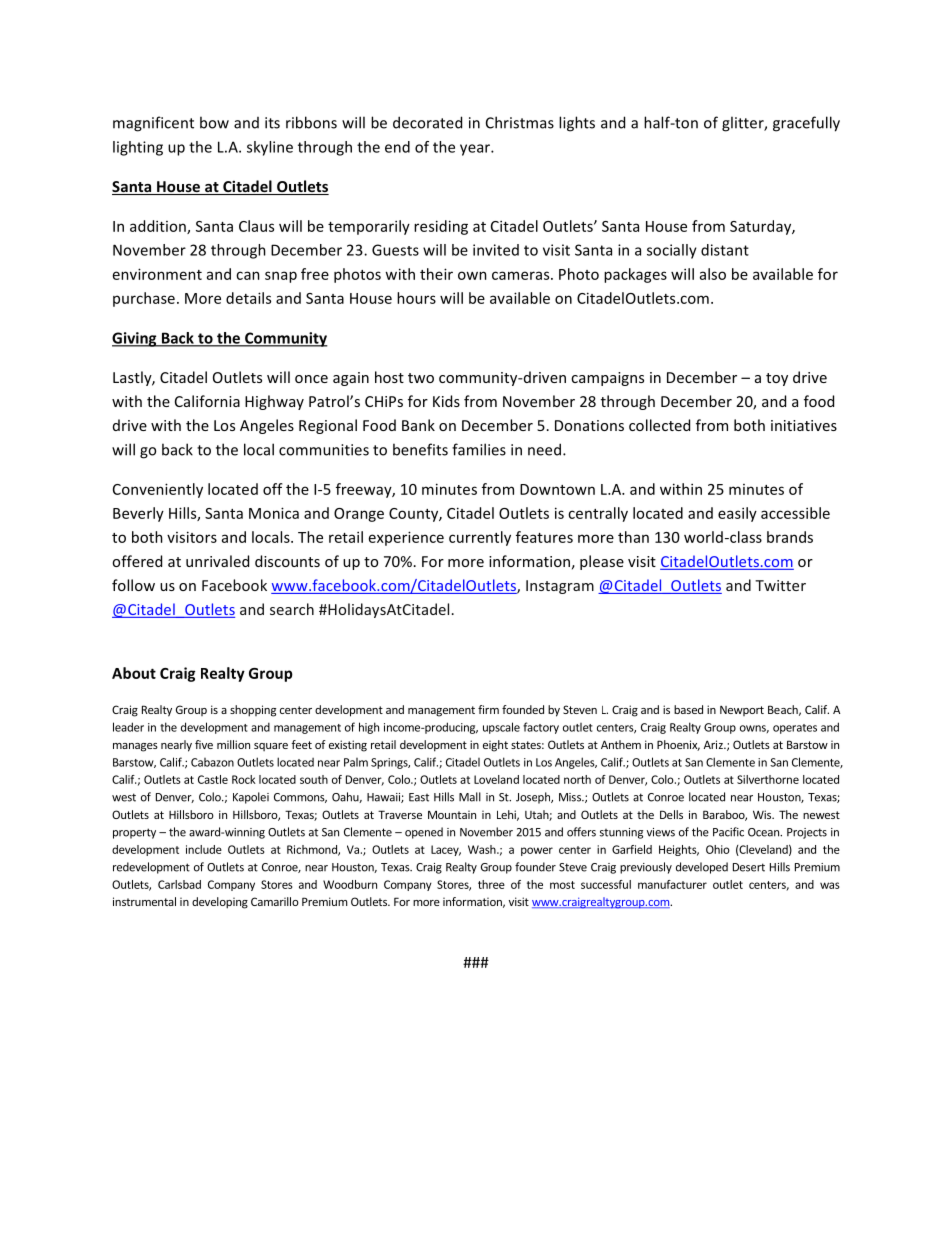 This screenshot has height=1233, width=952. What do you see at coordinates (179, 884) in the screenshot?
I see `Carlsbad` at bounding box center [179, 884].
